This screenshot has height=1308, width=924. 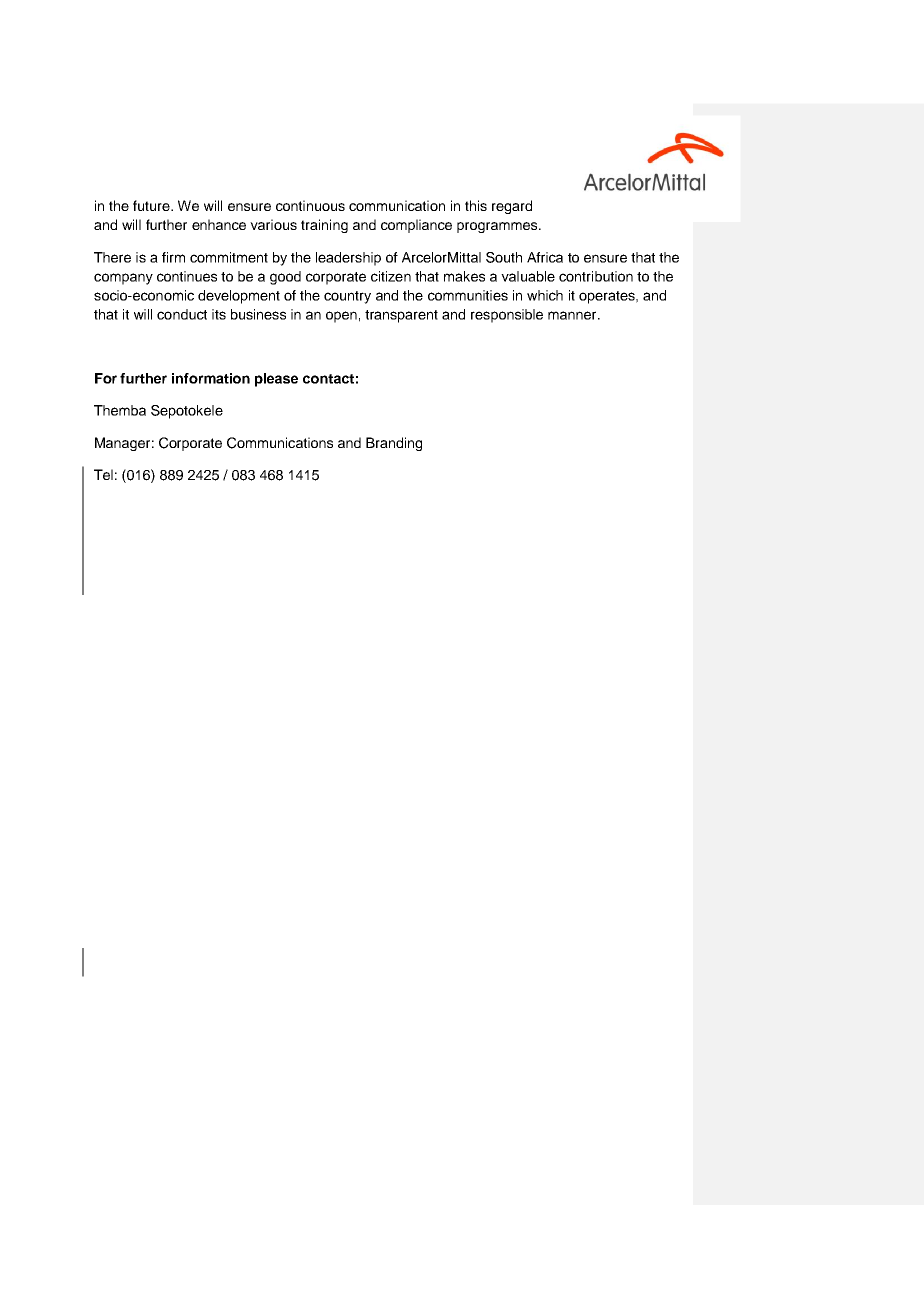 I want to click on continuous, so click(x=310, y=205).
